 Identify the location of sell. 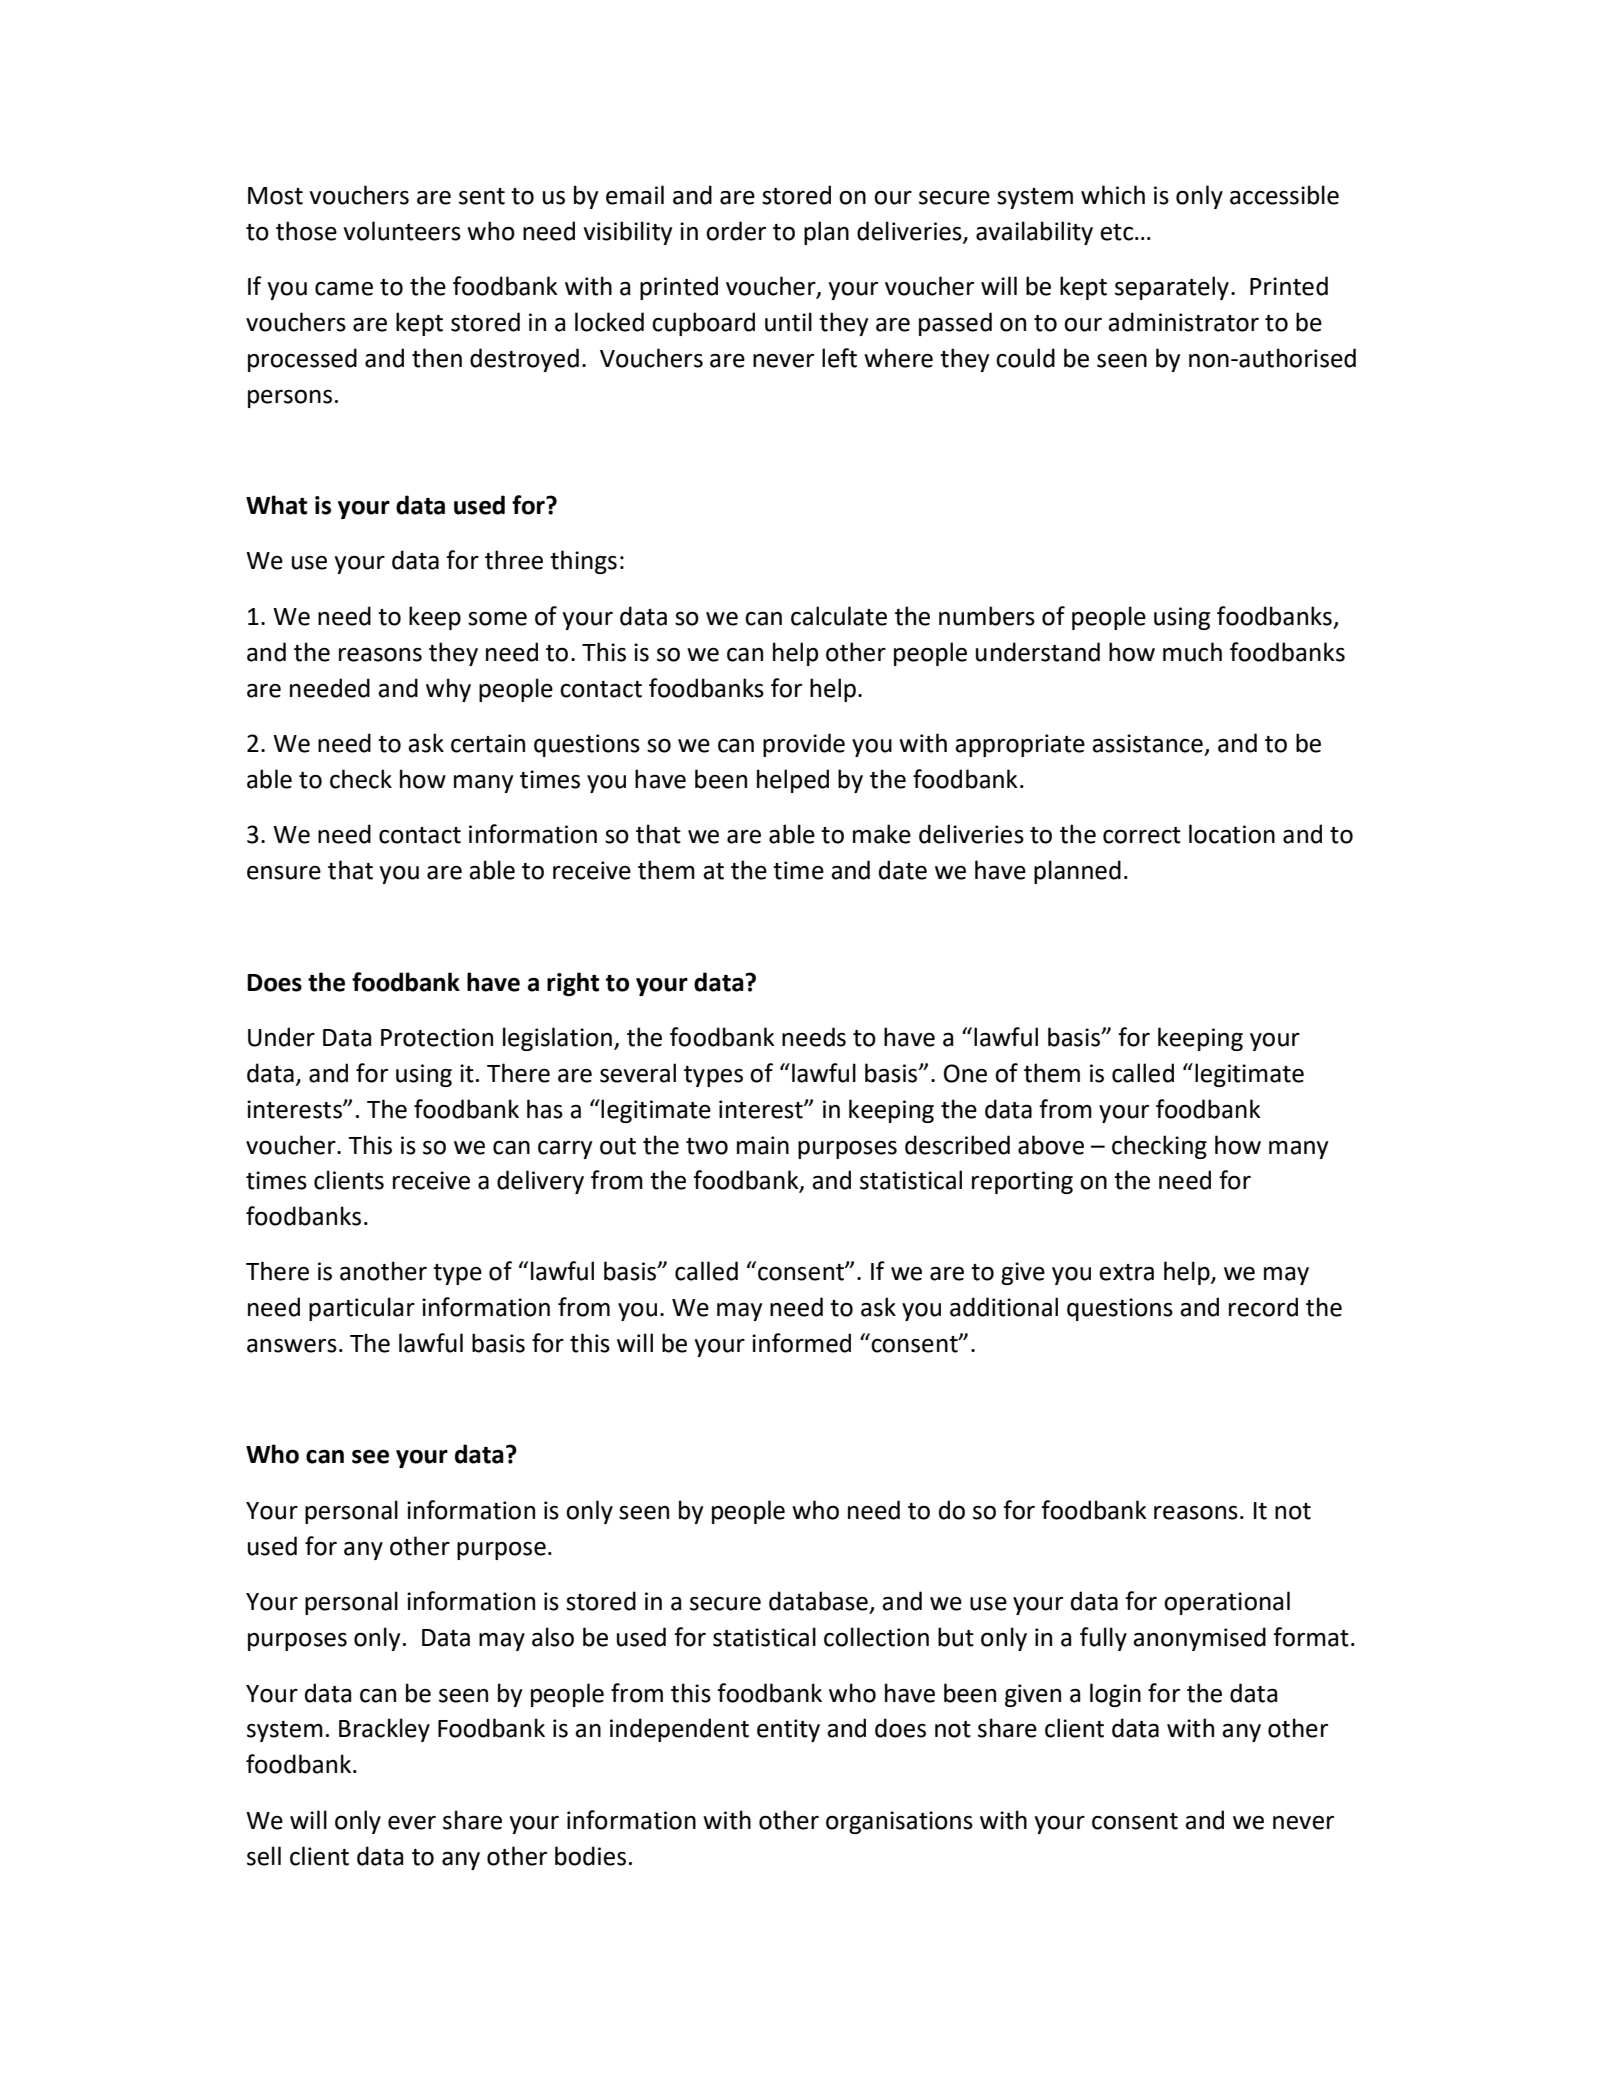
(264, 1856).
